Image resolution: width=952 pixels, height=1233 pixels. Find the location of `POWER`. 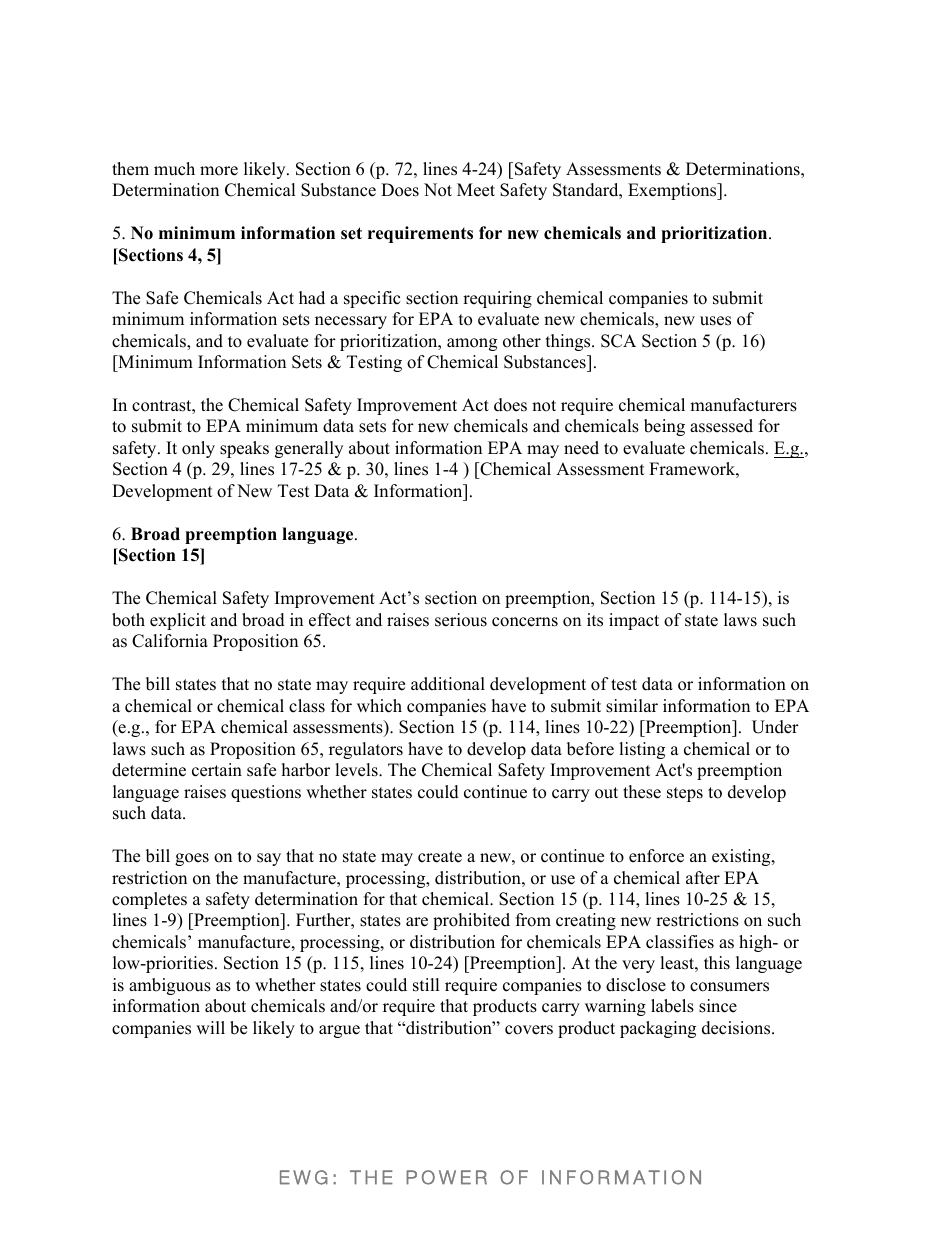

POWER is located at coordinates (446, 1177).
